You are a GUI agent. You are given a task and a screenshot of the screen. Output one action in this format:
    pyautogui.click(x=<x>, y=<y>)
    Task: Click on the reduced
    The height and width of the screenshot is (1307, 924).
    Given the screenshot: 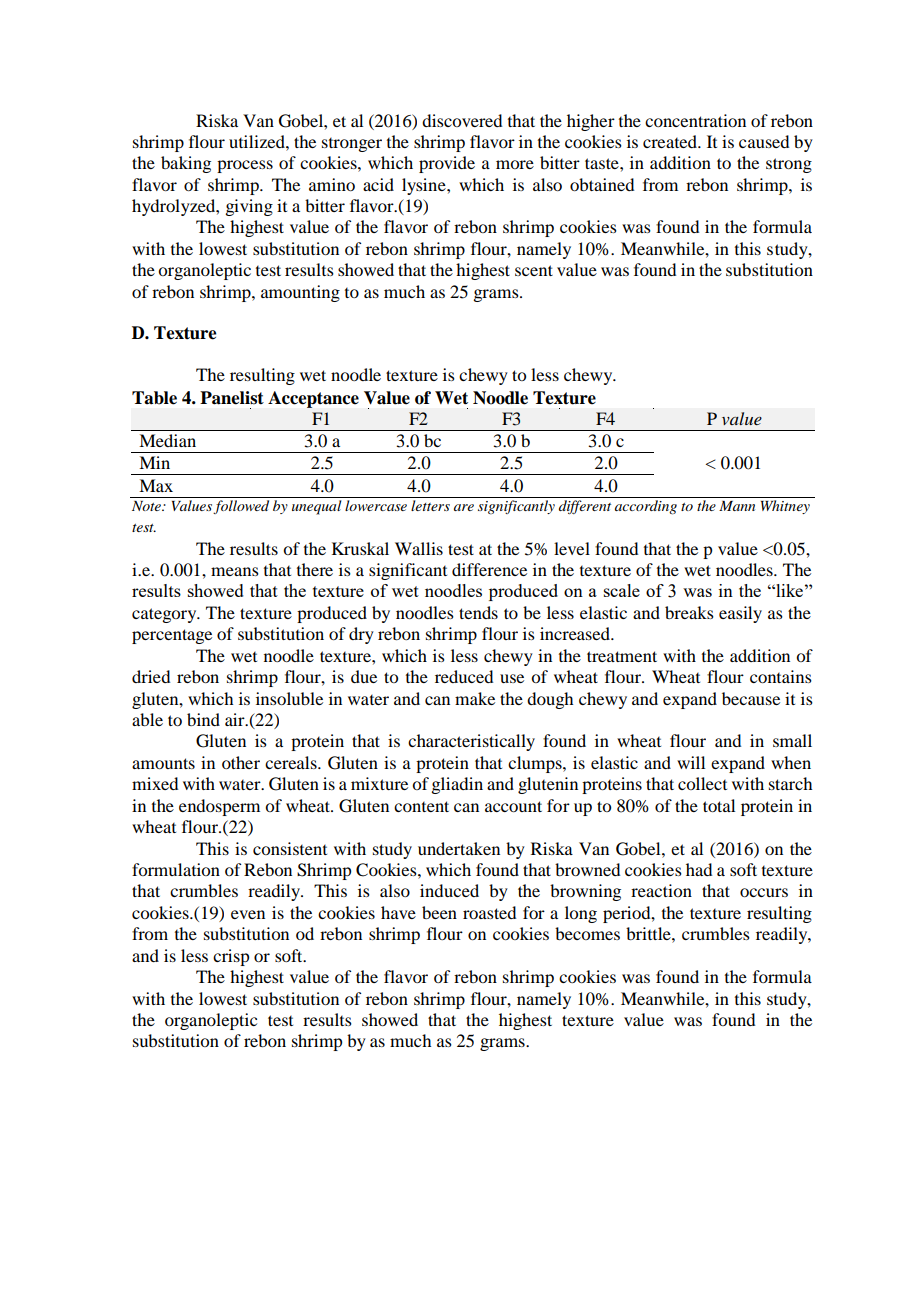 What is the action you would take?
    pyautogui.click(x=464, y=676)
